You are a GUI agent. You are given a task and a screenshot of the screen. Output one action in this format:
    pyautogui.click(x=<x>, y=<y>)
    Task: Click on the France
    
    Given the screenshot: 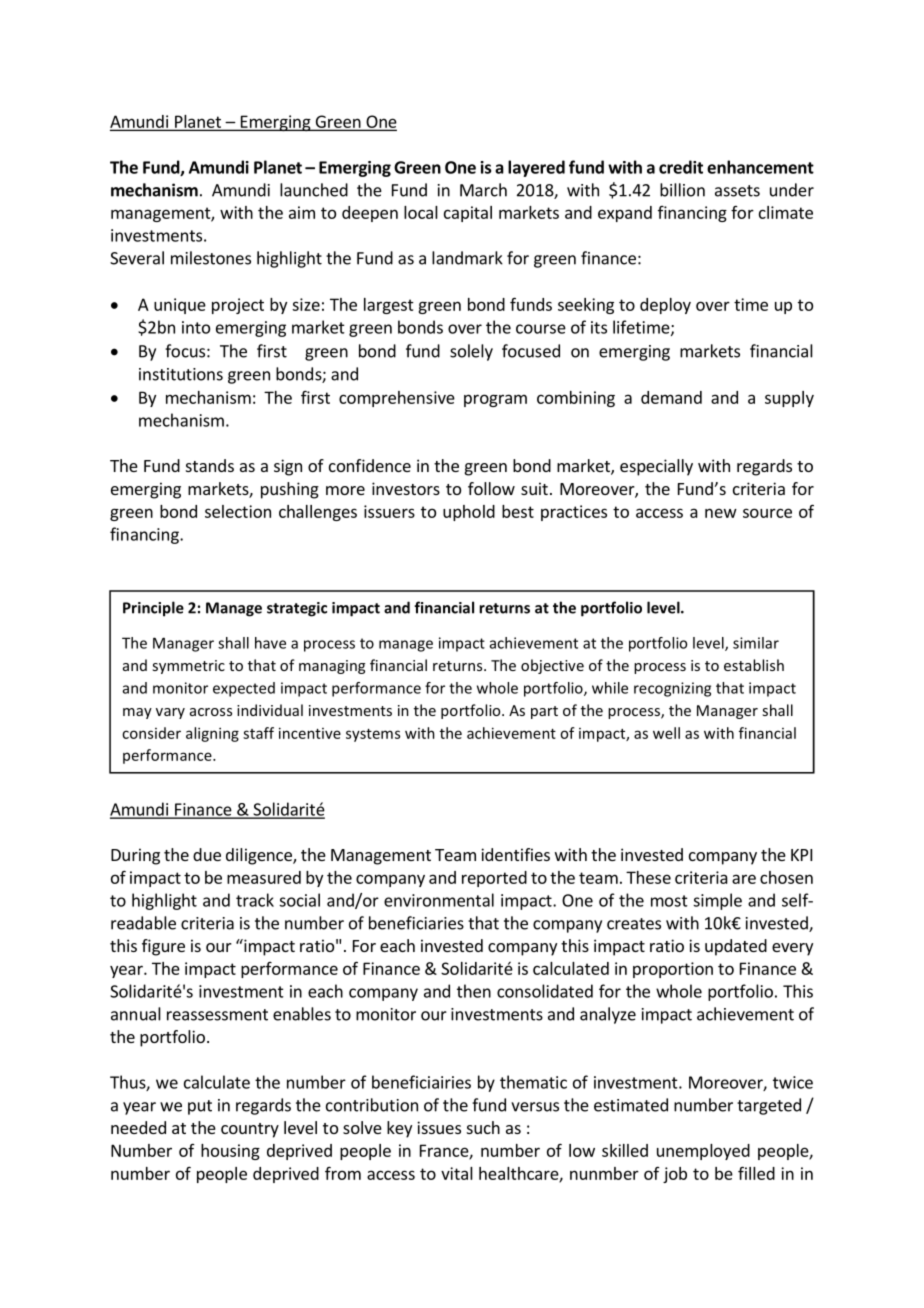 What is the action you would take?
    pyautogui.click(x=445, y=1151)
